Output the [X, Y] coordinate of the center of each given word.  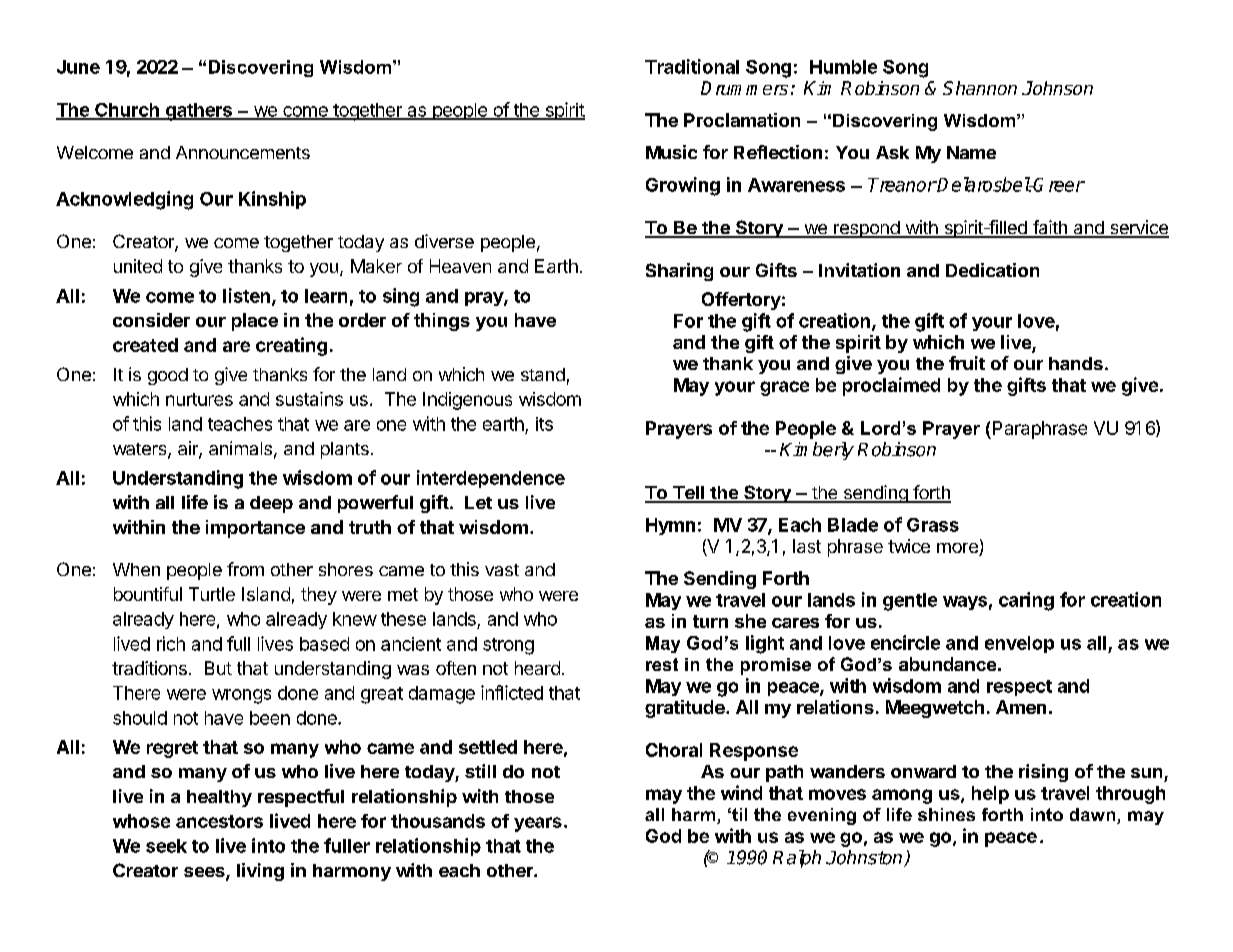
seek [166, 846]
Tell [688, 494]
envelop [1019, 644]
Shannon [980, 88]
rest [662, 664]
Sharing [679, 272]
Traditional [692, 66]
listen [246, 295]
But [218, 668]
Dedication [992, 270]
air [189, 449]
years [538, 824]
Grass [933, 525]
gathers [199, 112]
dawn [1094, 816]
